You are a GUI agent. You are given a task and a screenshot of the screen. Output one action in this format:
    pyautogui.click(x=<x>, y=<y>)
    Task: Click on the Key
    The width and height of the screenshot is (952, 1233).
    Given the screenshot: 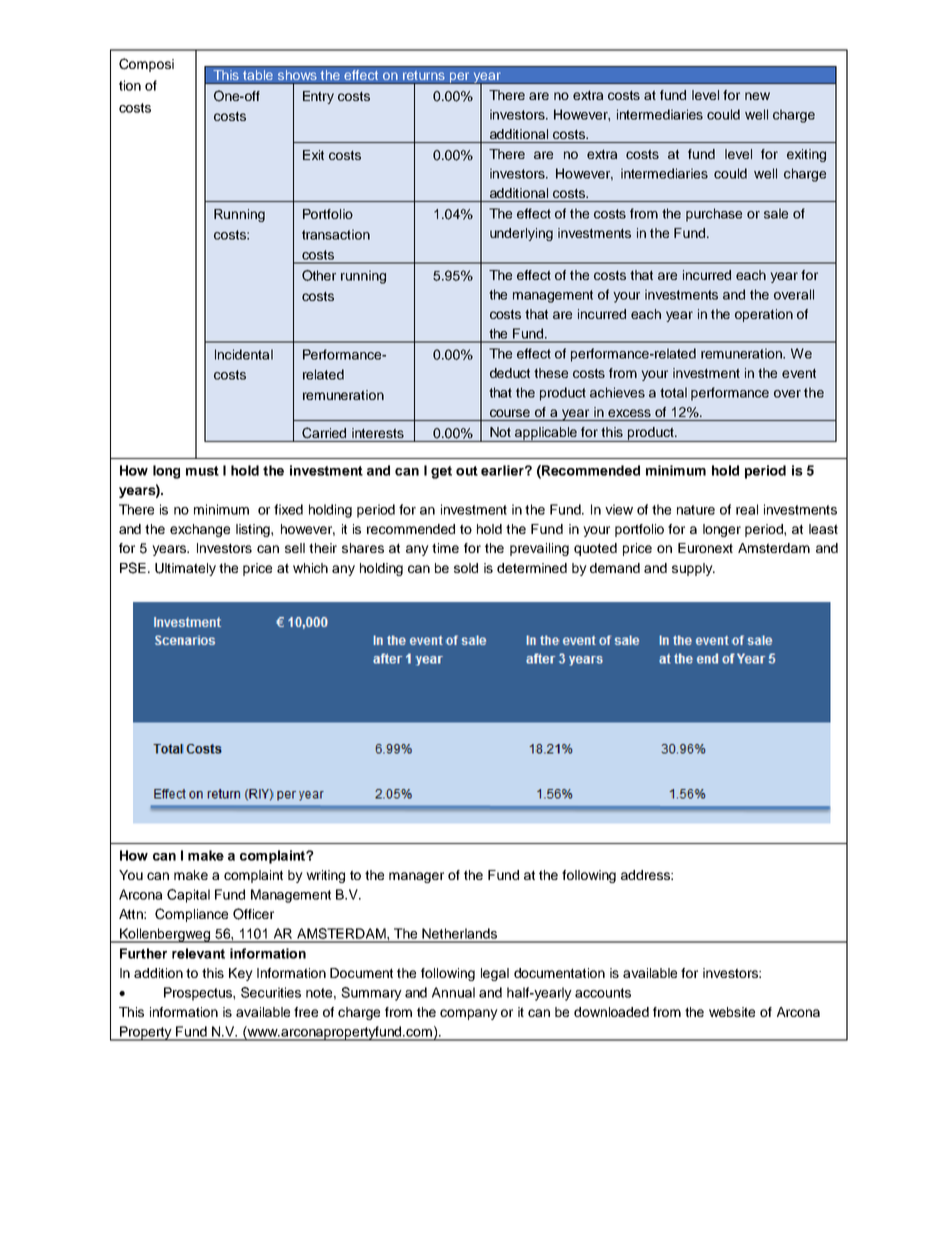 What is the action you would take?
    pyautogui.click(x=241, y=974)
